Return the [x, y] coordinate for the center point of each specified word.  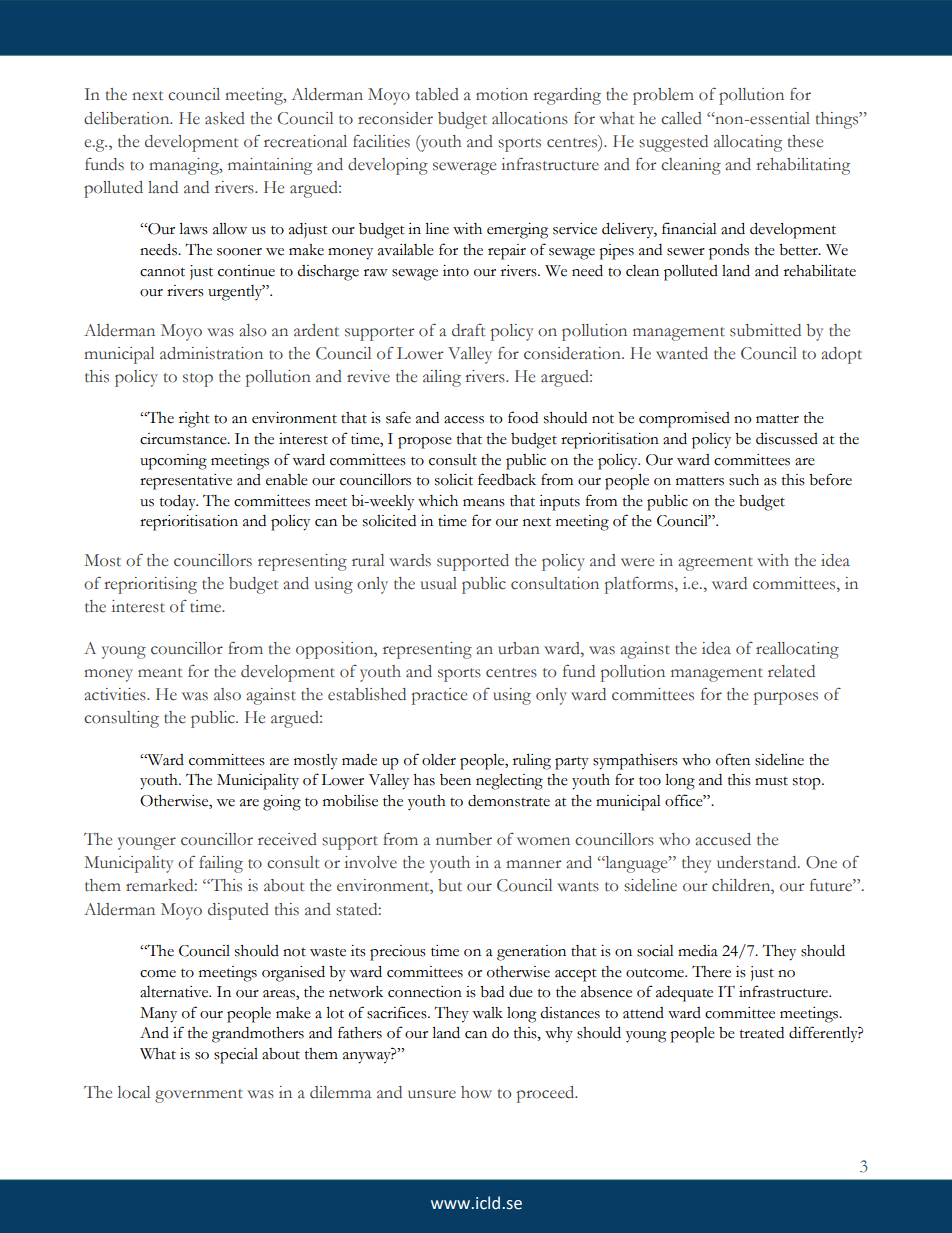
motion [502, 94]
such [744, 480]
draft [468, 330]
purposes [786, 698]
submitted [765, 330]
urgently [236, 293]
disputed [238, 911]
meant [160, 673]
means [484, 503]
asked [225, 118]
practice [439, 696]
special [236, 1056]
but [450, 885]
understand [758, 862]
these [805, 141]
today [179, 502]
